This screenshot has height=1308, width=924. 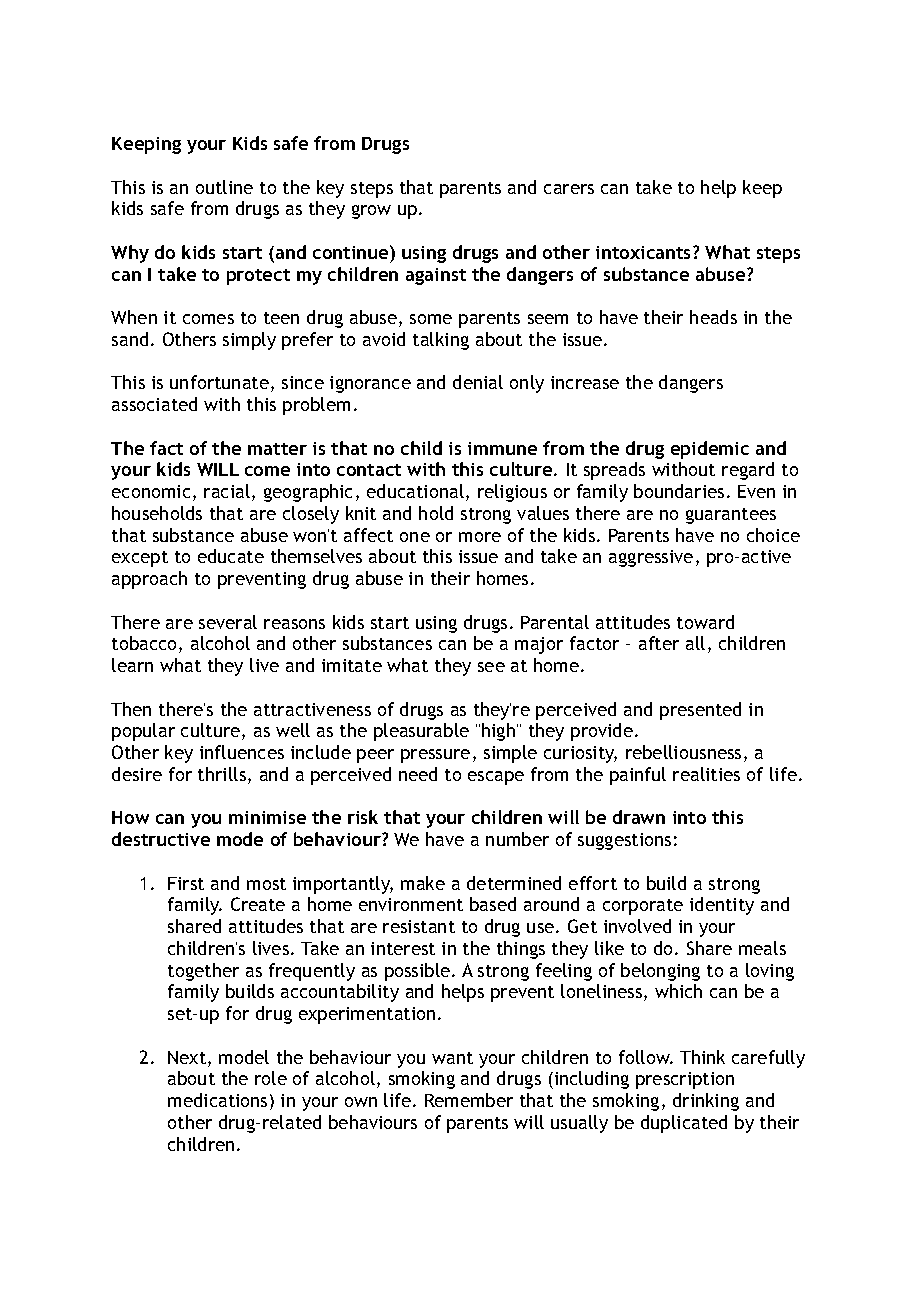 What do you see at coordinates (469, 1100) in the screenshot?
I see `Remember` at bounding box center [469, 1100].
